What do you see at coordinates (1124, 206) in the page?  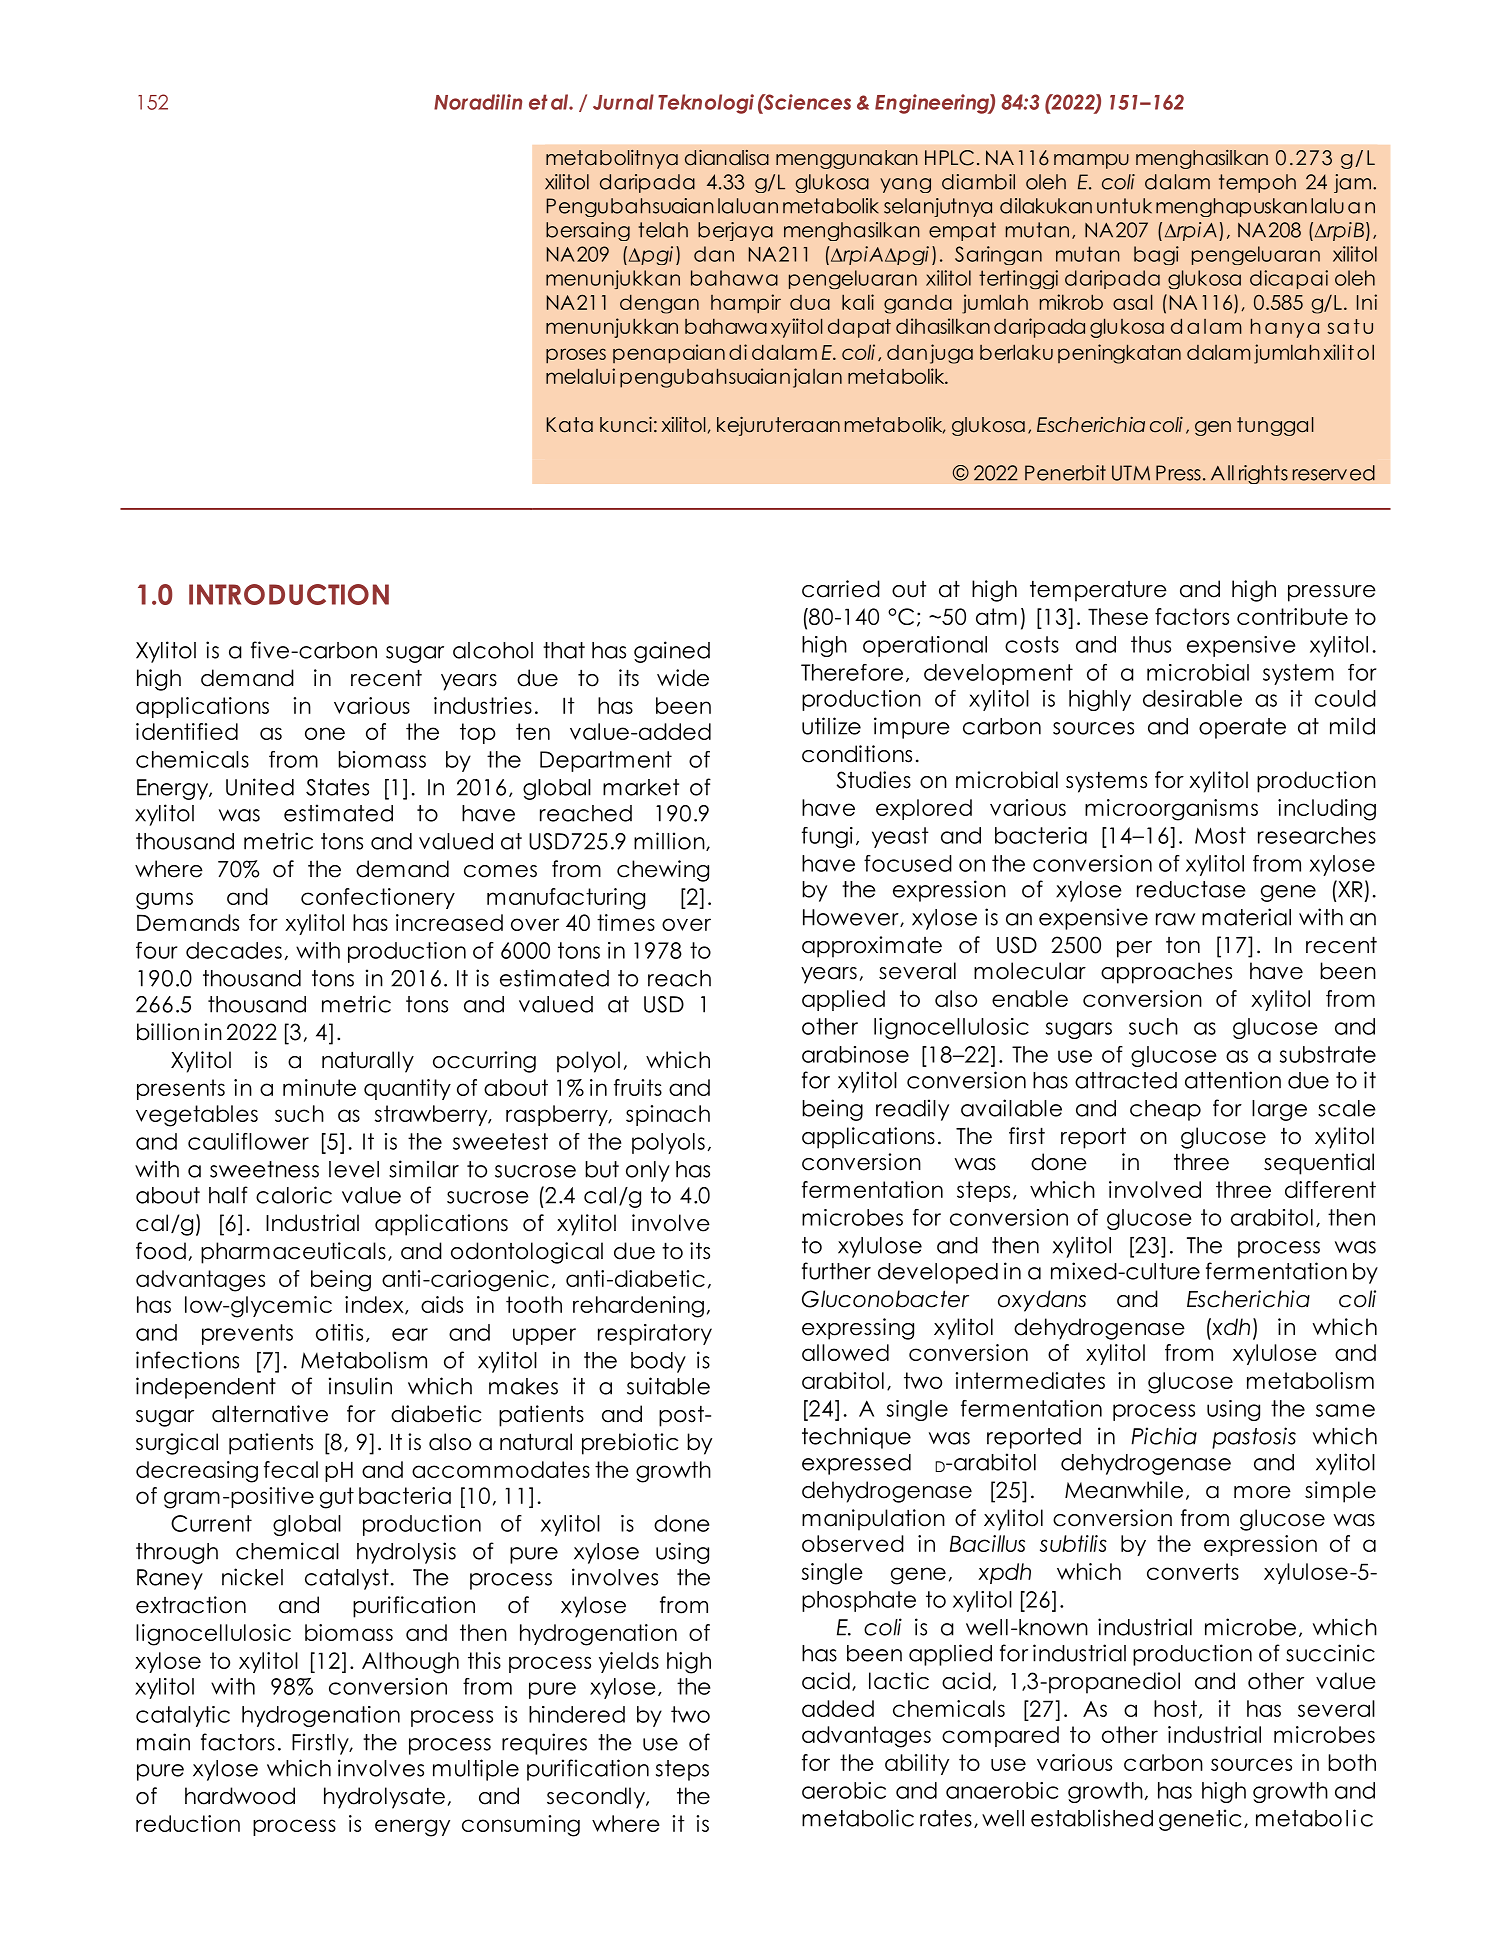 I see `untuk` at bounding box center [1124, 206].
